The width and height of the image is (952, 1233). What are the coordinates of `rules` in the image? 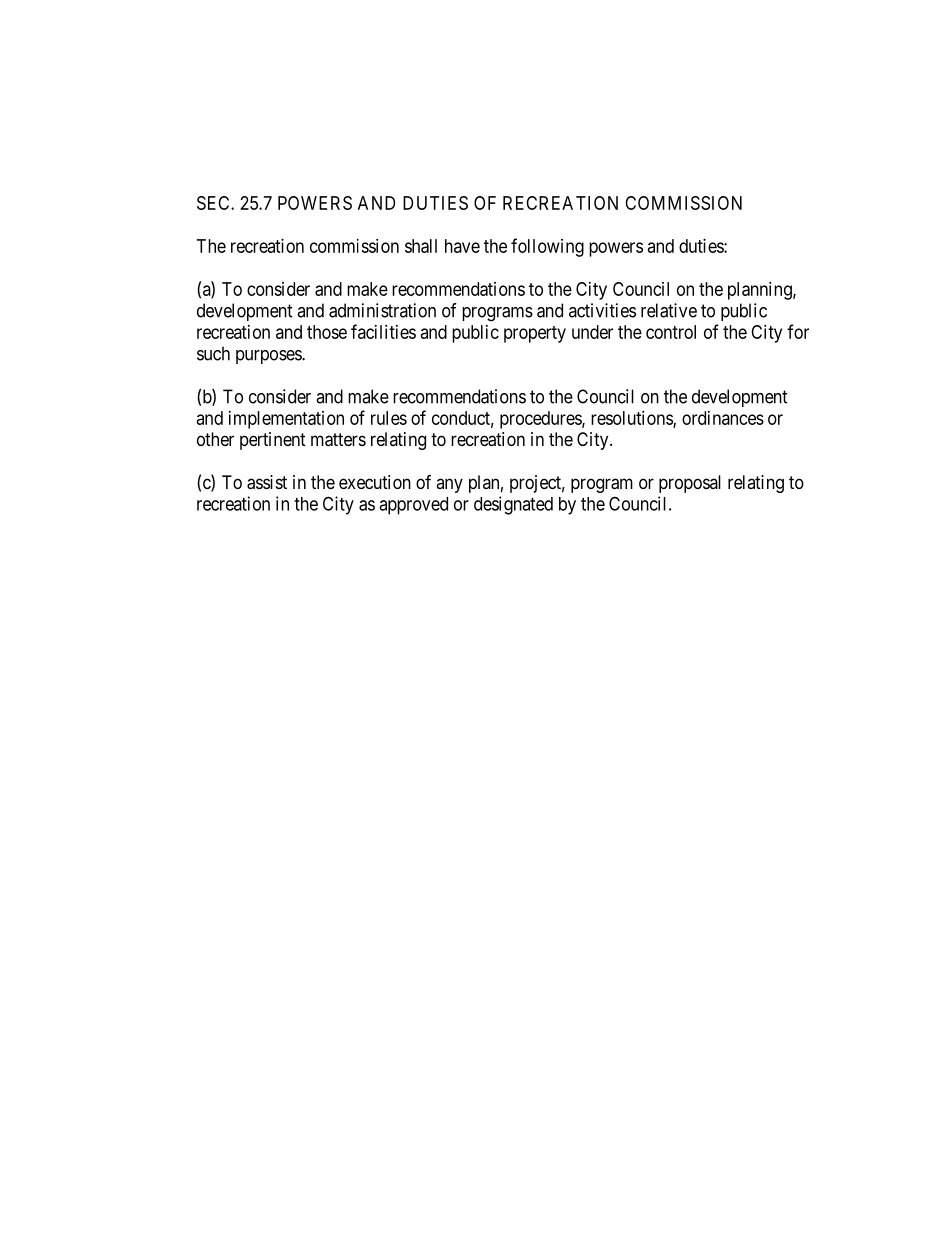 It's located at (389, 418).
